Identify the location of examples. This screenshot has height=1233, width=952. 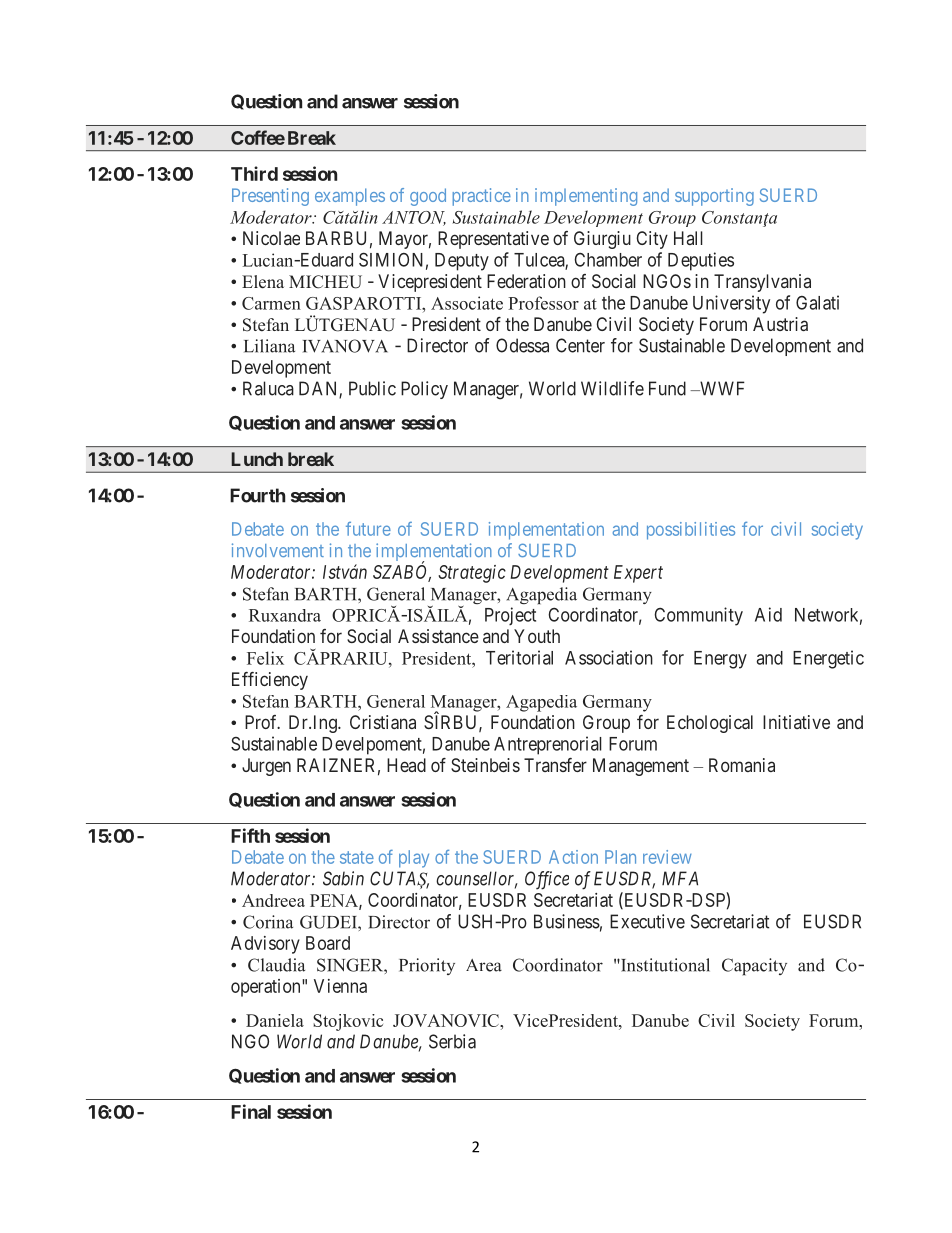
(350, 197).
